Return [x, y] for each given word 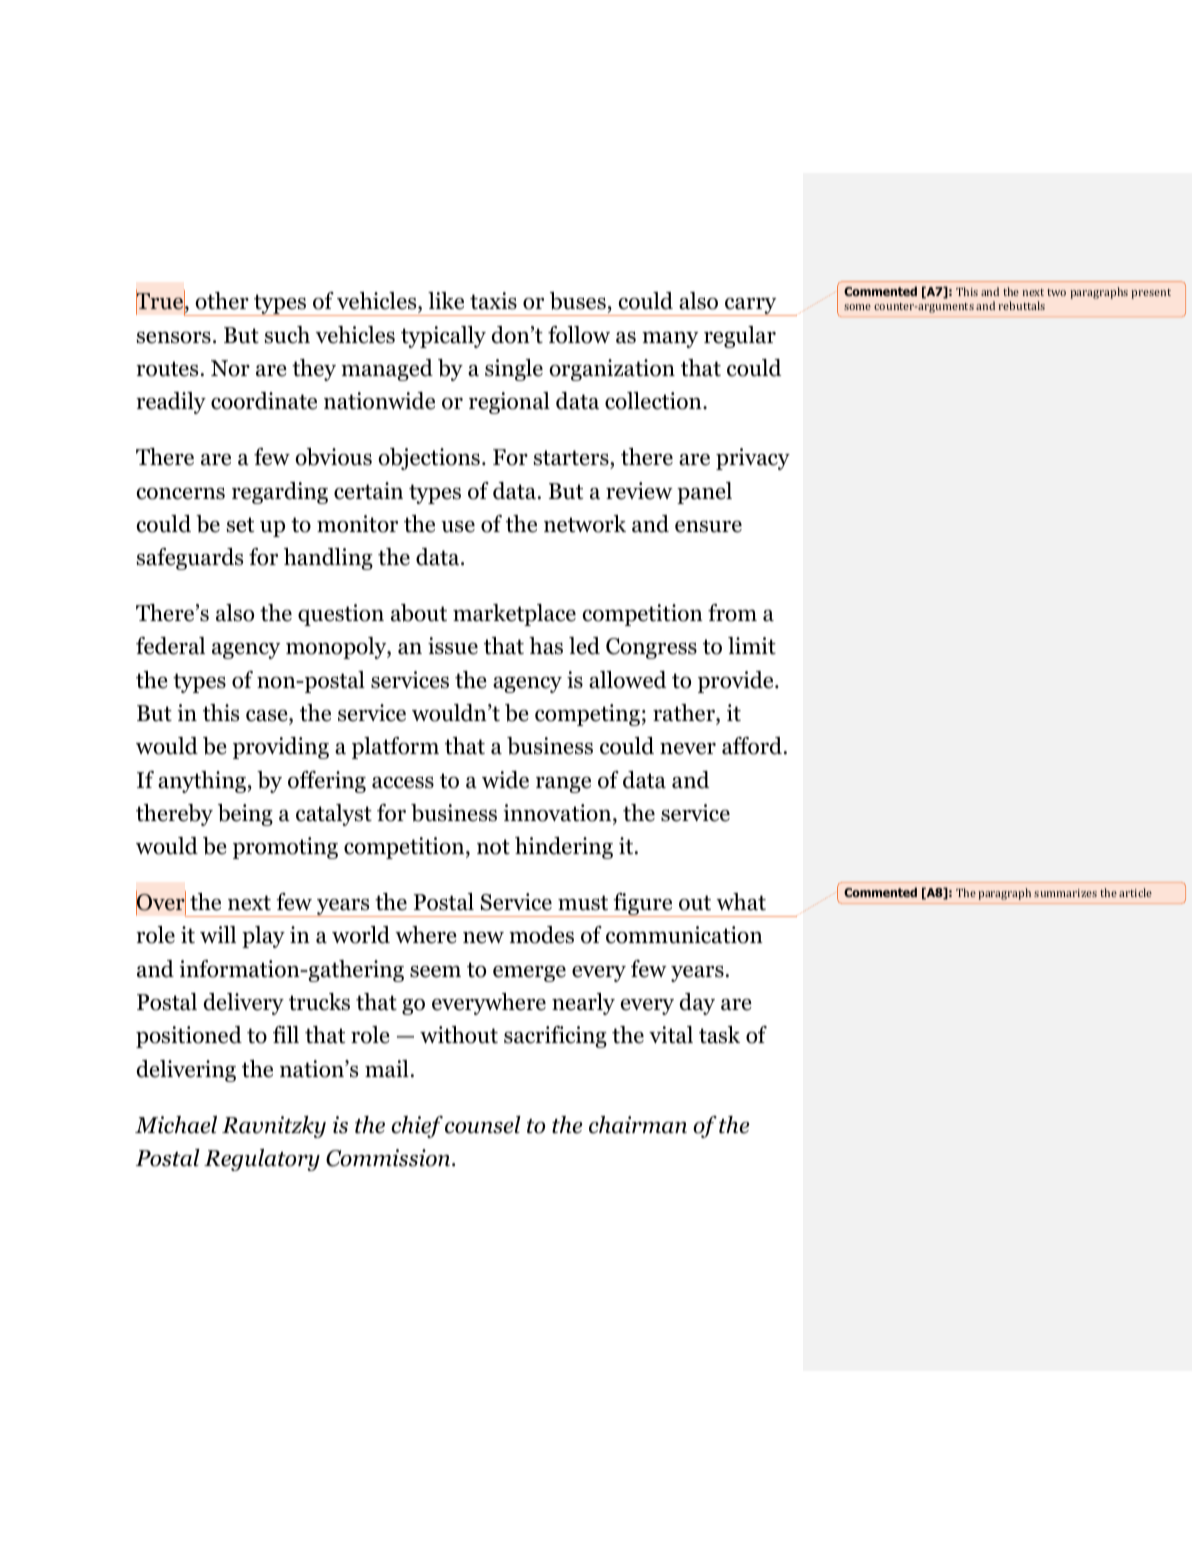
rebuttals [1022, 305]
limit [752, 646]
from [732, 613]
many [670, 339]
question [341, 615]
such [287, 335]
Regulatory [262, 1160]
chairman [638, 1125]
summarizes [1065, 893]
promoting [285, 848]
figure [643, 905]
